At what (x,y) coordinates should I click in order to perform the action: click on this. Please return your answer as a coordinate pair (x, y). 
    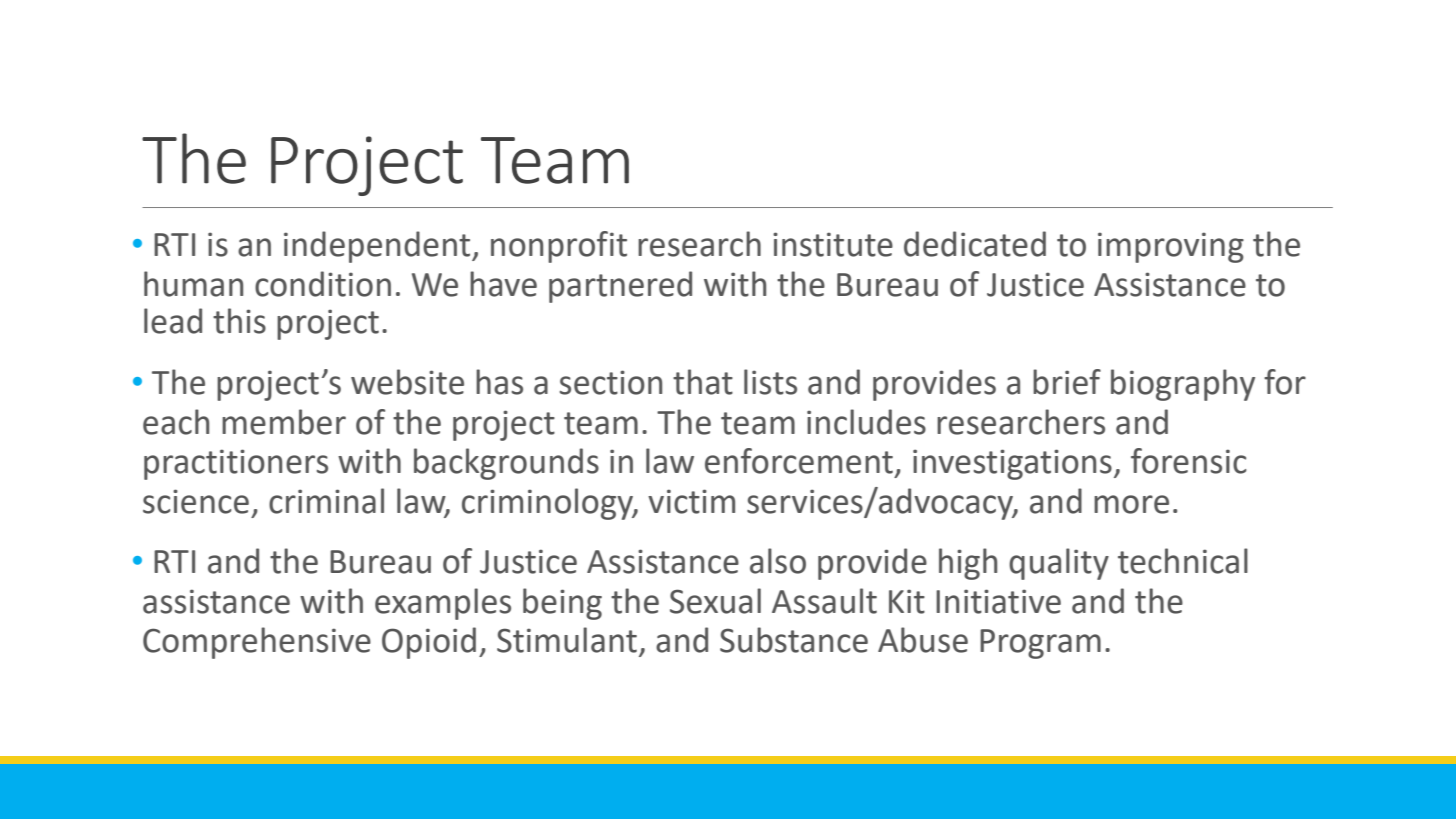
    Looking at the image, I should click on (239, 321).
